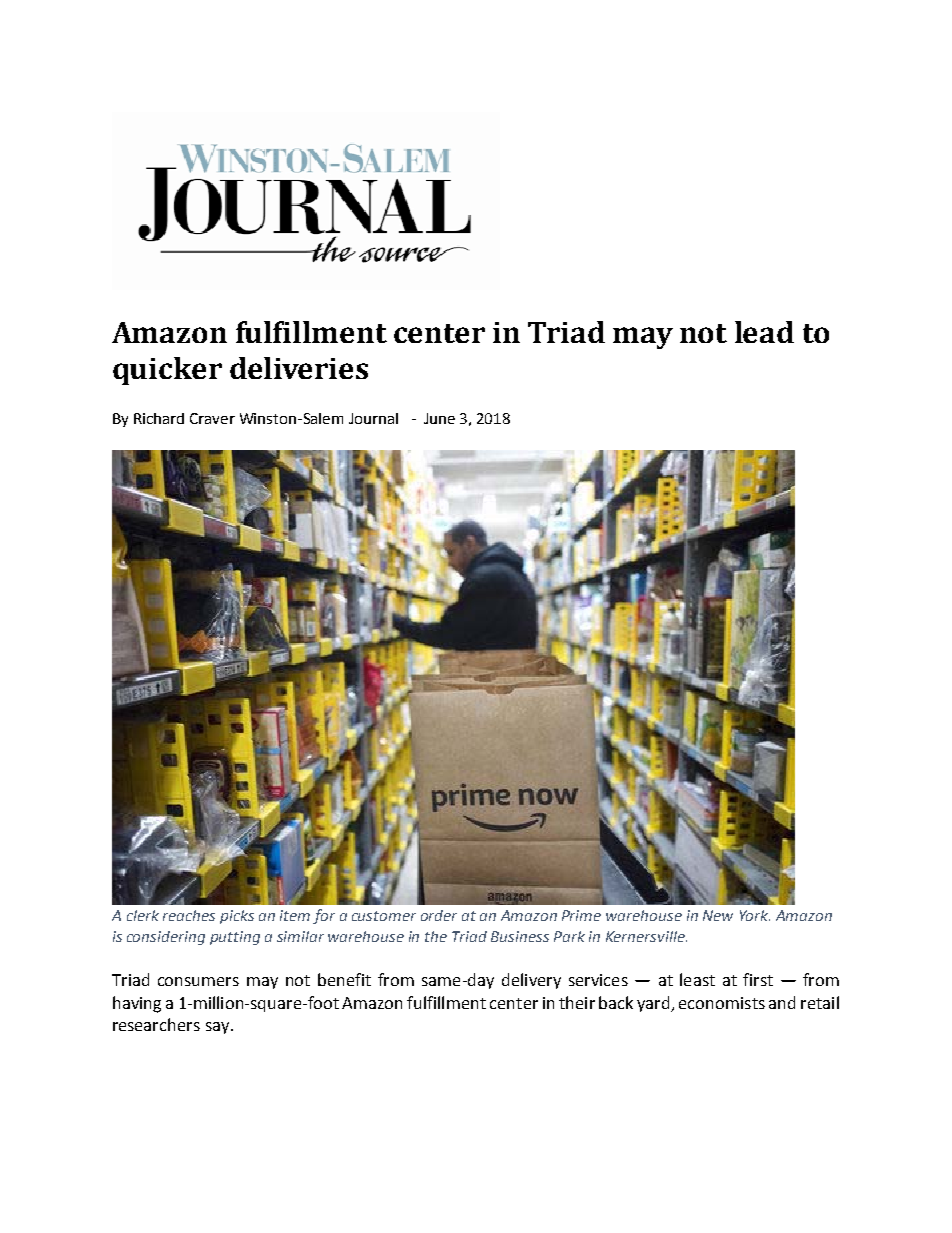 Image resolution: width=952 pixels, height=1233 pixels. I want to click on June, so click(439, 418).
